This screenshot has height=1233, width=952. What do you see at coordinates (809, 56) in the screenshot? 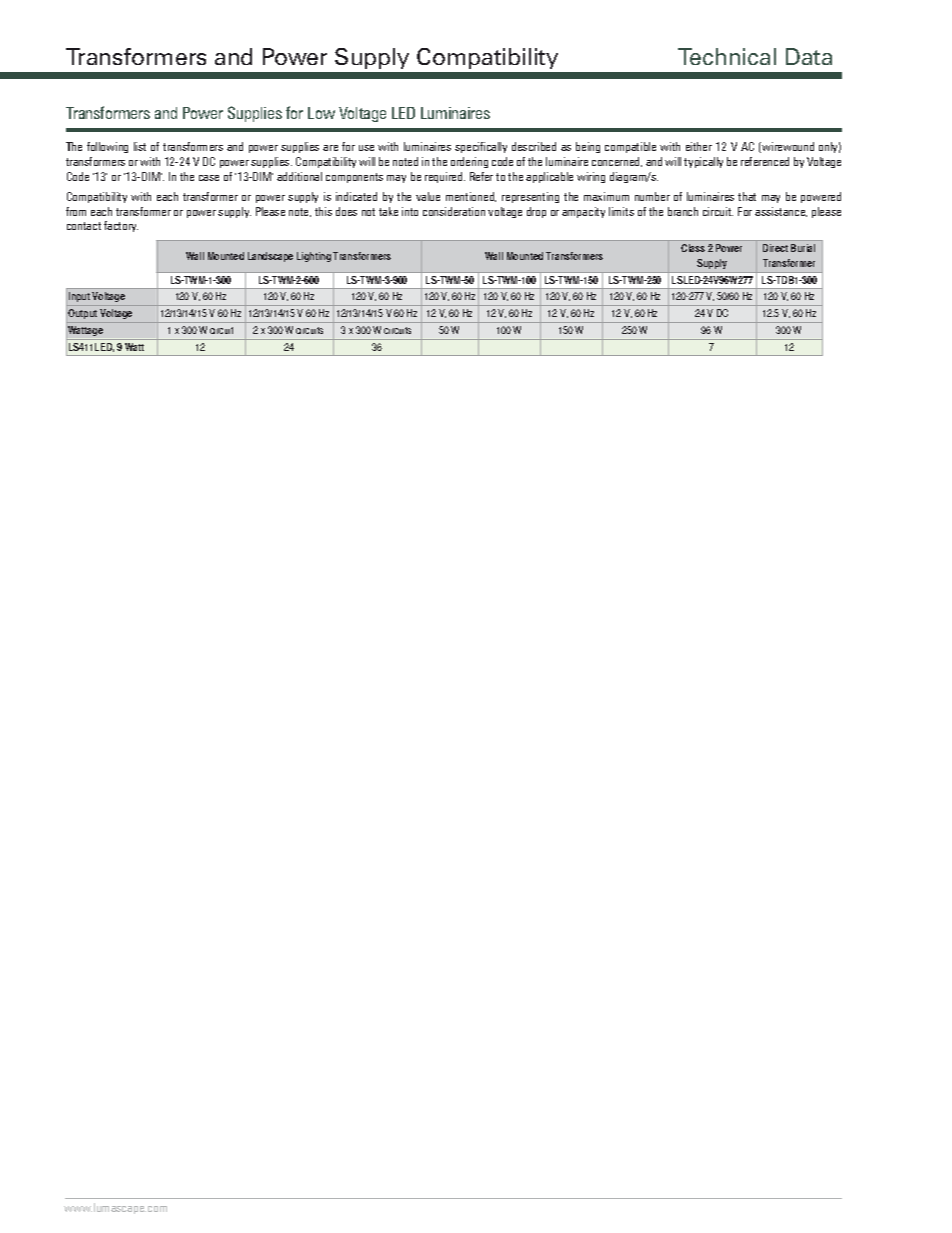
I see `Data` at bounding box center [809, 56].
